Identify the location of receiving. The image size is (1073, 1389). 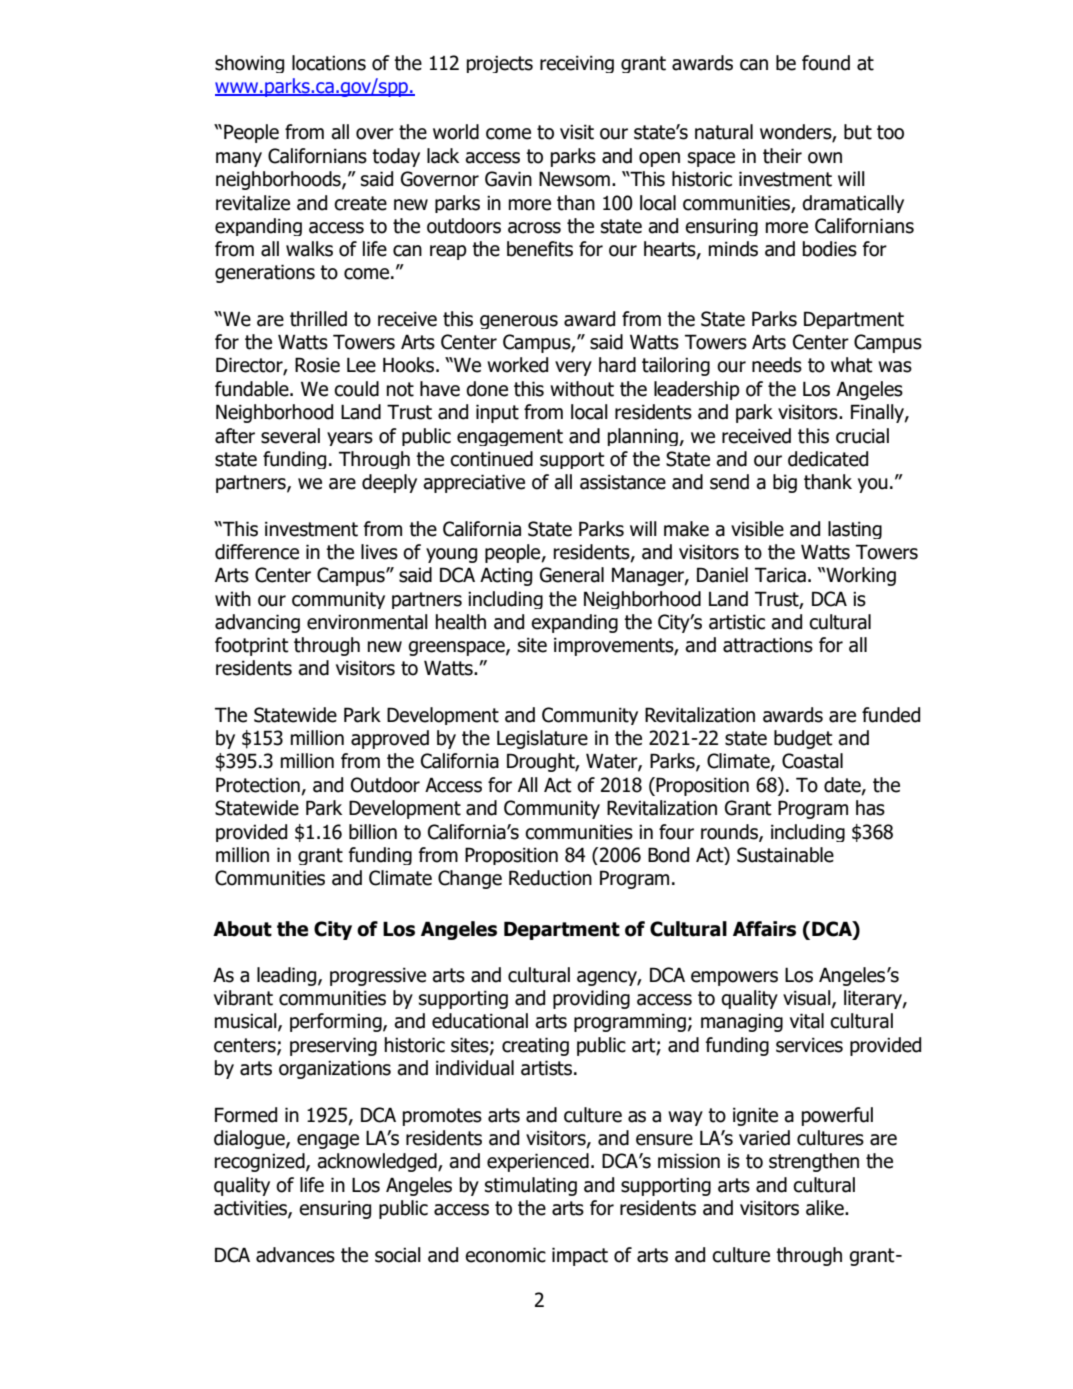
(577, 64).
